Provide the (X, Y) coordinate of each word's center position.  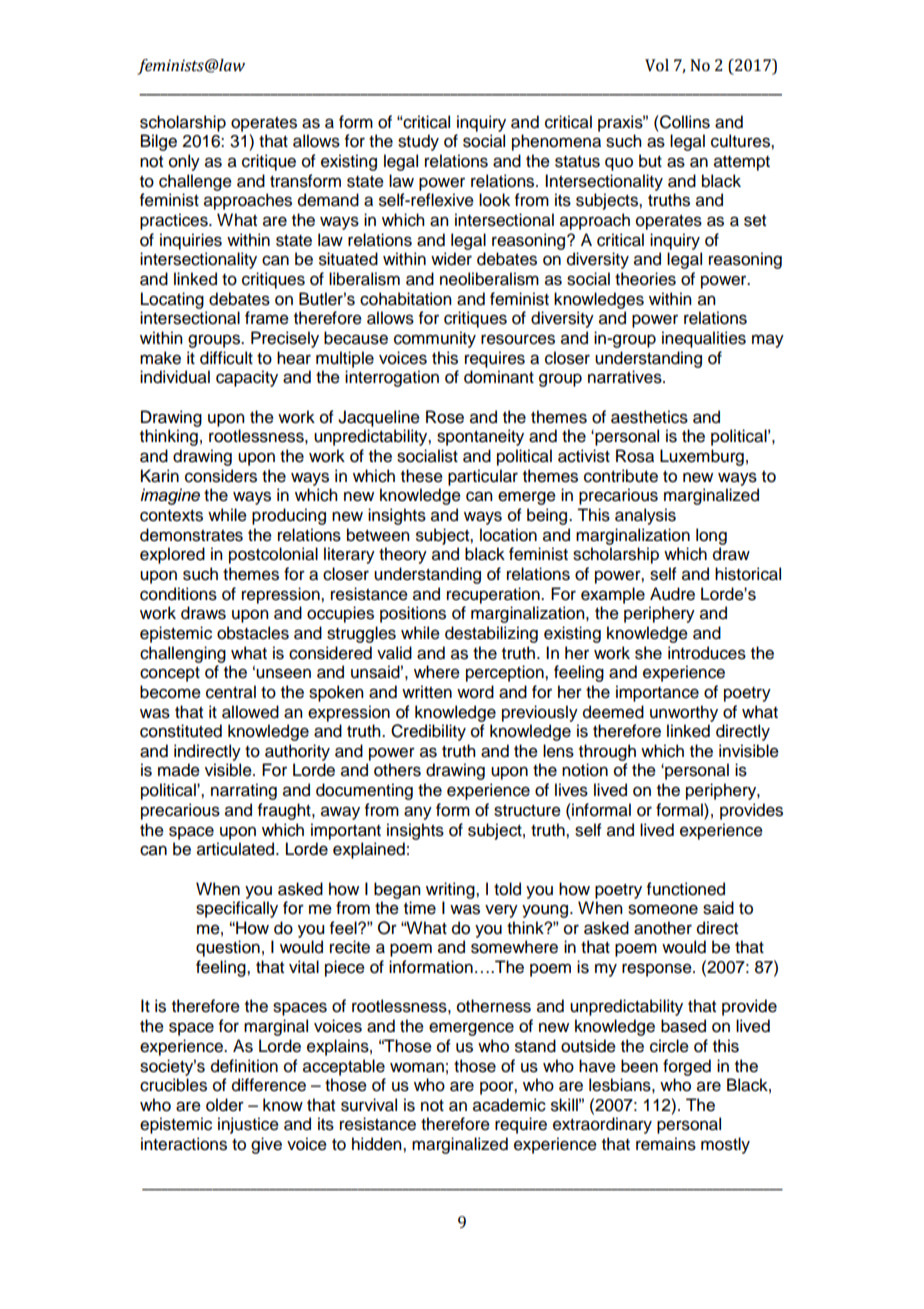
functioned (686, 889)
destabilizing (491, 634)
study (418, 142)
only (184, 162)
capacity (247, 378)
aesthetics (649, 417)
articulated (237, 849)
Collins (684, 122)
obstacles (253, 633)
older (225, 1105)
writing (451, 890)
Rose (445, 417)
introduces (707, 653)
